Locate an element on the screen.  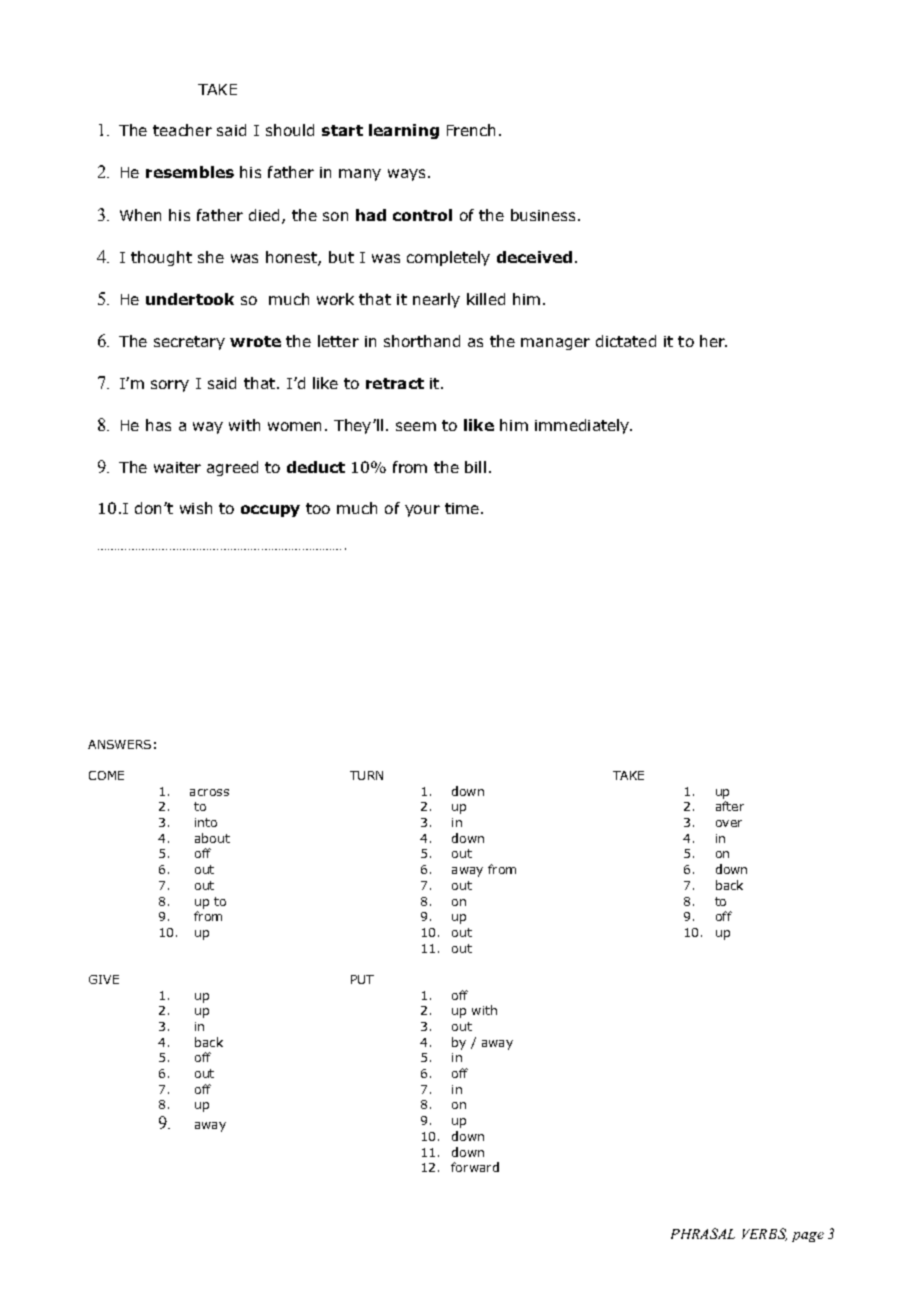
forward is located at coordinates (475, 1167).
